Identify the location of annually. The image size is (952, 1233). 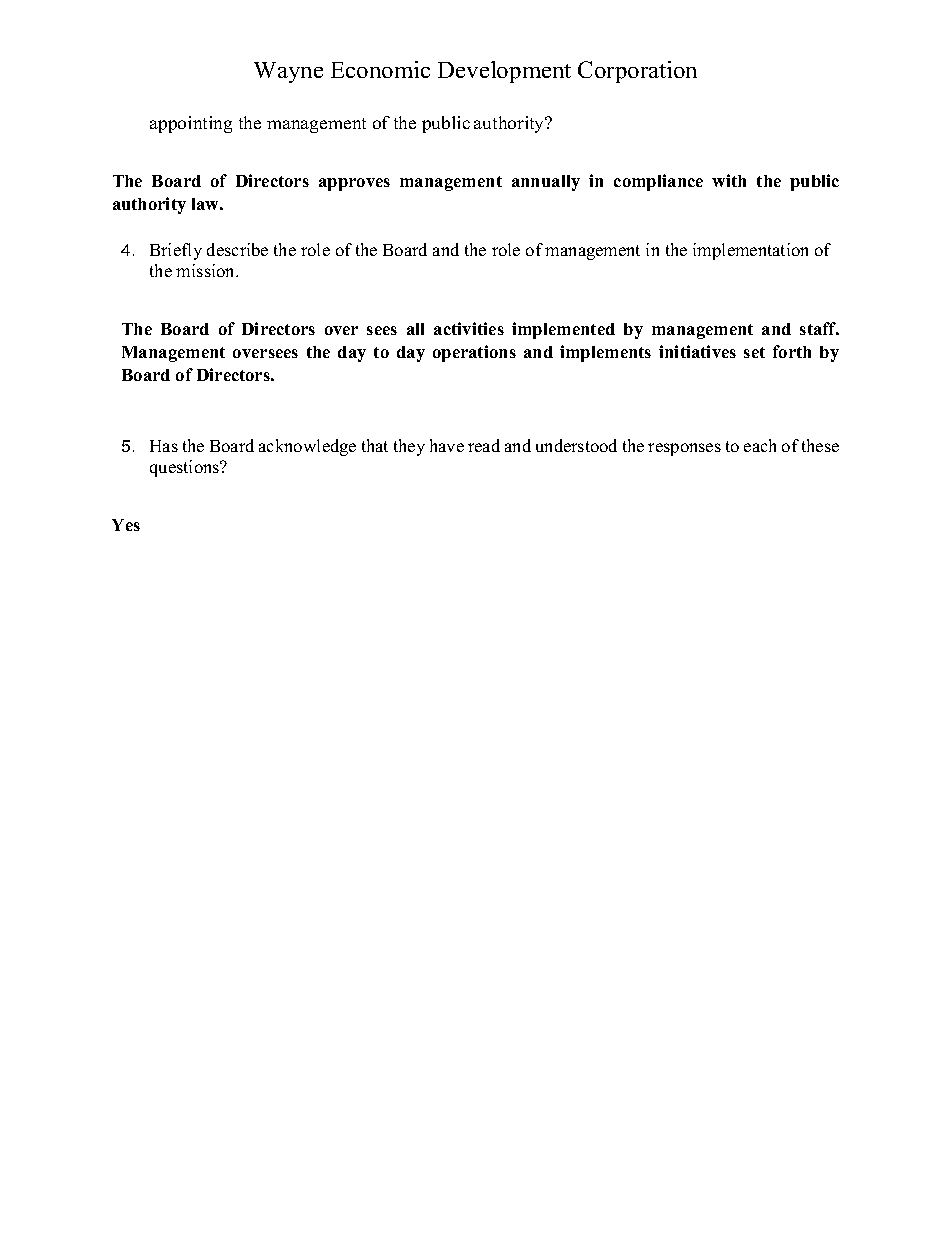
(546, 183).
